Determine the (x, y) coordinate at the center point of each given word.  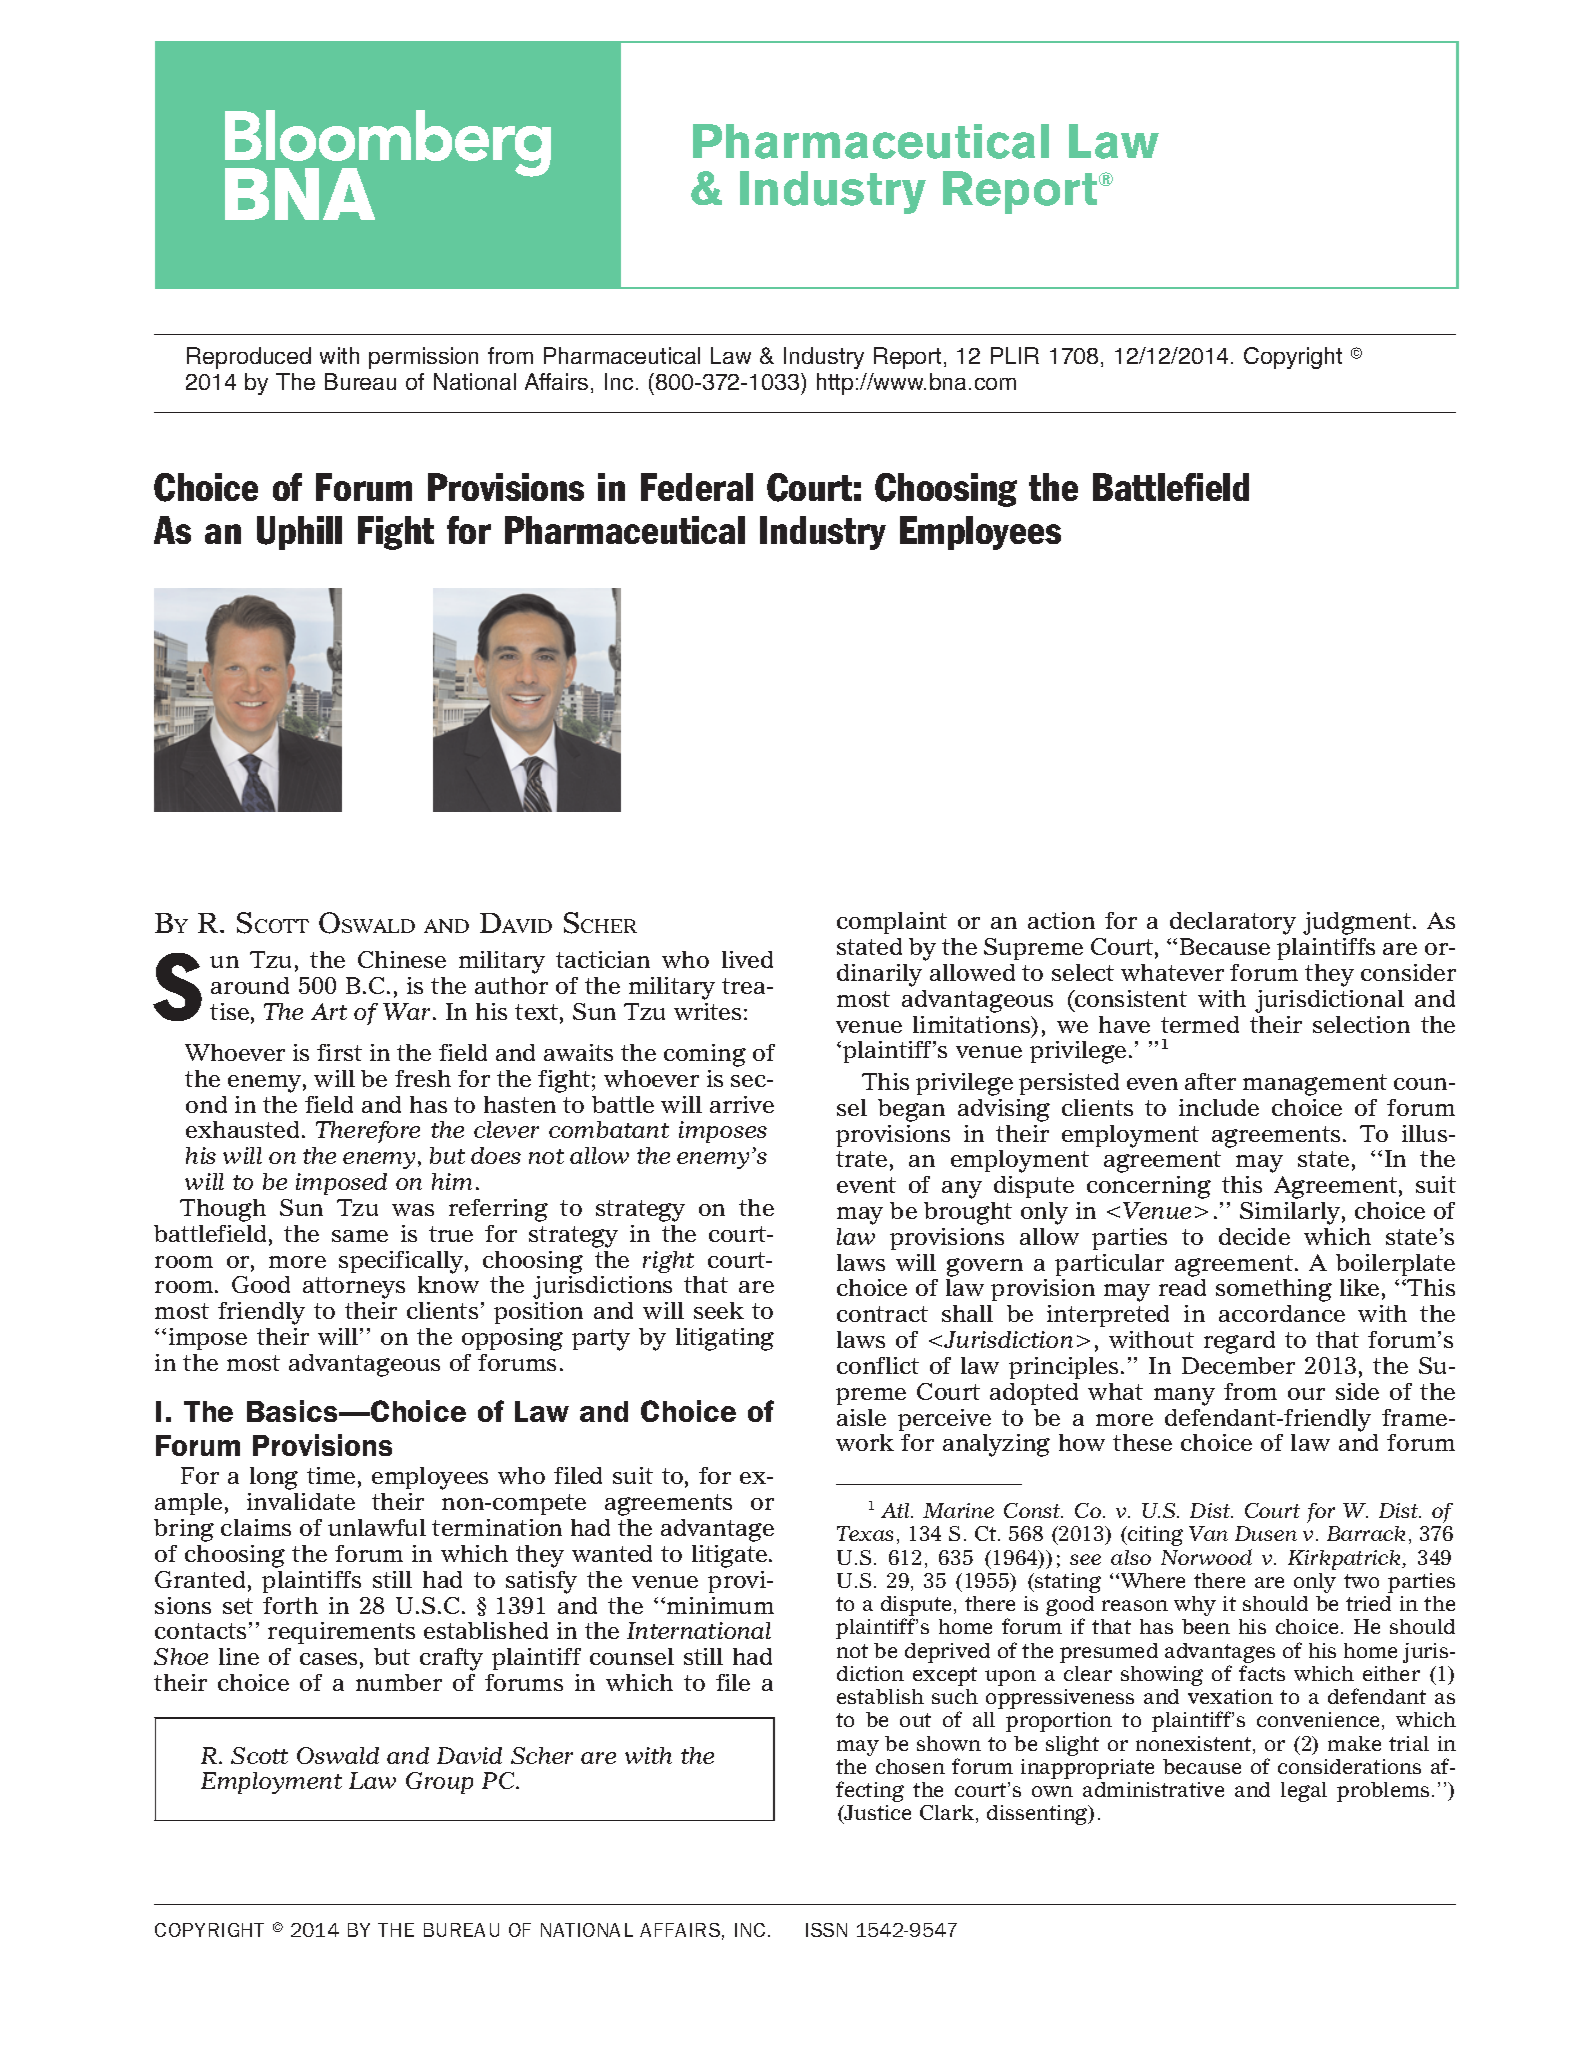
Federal (697, 487)
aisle (861, 1417)
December (1238, 1365)
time (331, 1475)
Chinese (402, 959)
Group (439, 1783)
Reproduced (249, 358)
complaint (892, 923)
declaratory (1233, 923)
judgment (1358, 923)
